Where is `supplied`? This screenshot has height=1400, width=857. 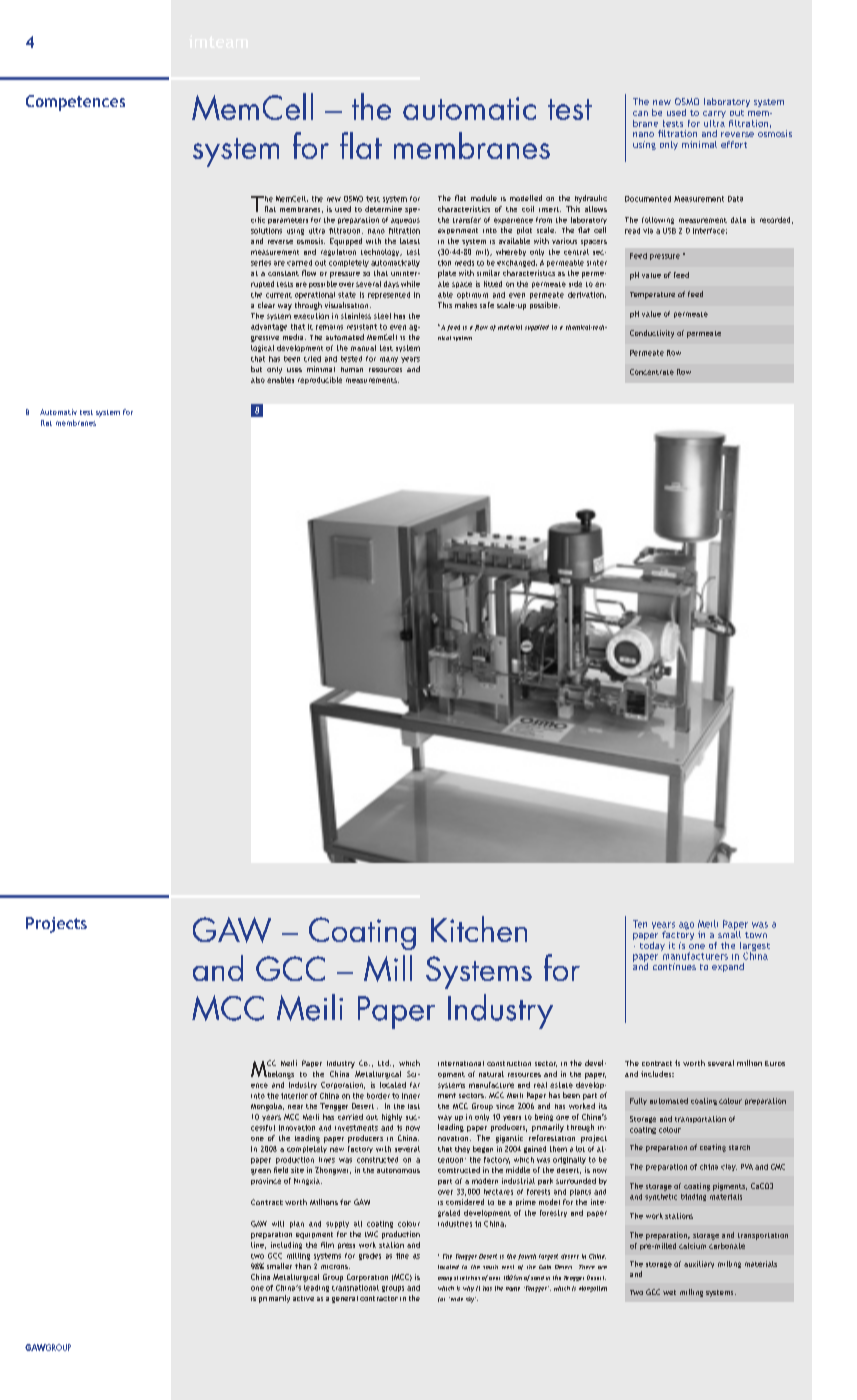 supplied is located at coordinates (537, 328).
